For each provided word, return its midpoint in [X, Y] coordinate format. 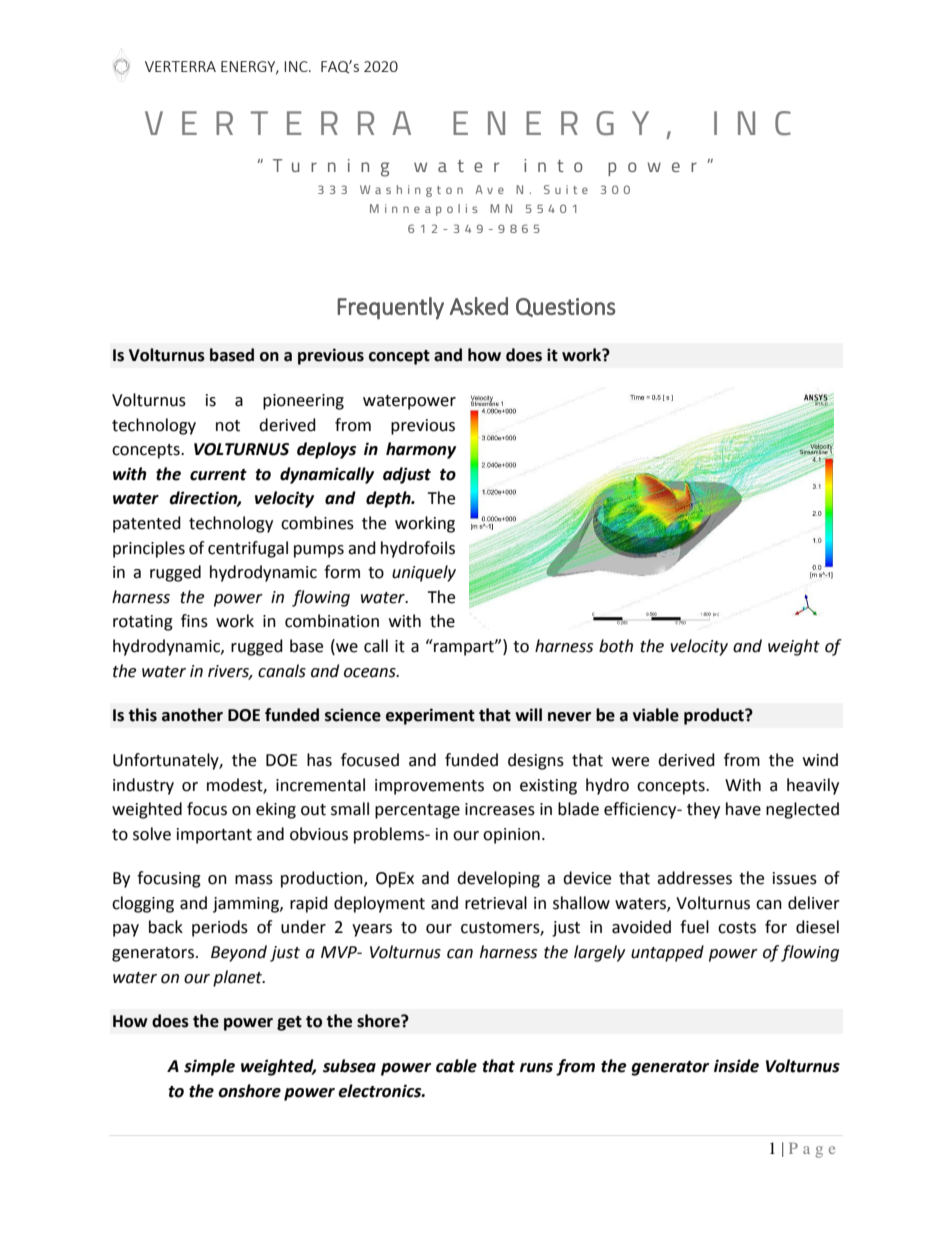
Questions [566, 307]
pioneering [303, 402]
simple [209, 1067]
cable [456, 1066]
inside [736, 1066]
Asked [479, 306]
